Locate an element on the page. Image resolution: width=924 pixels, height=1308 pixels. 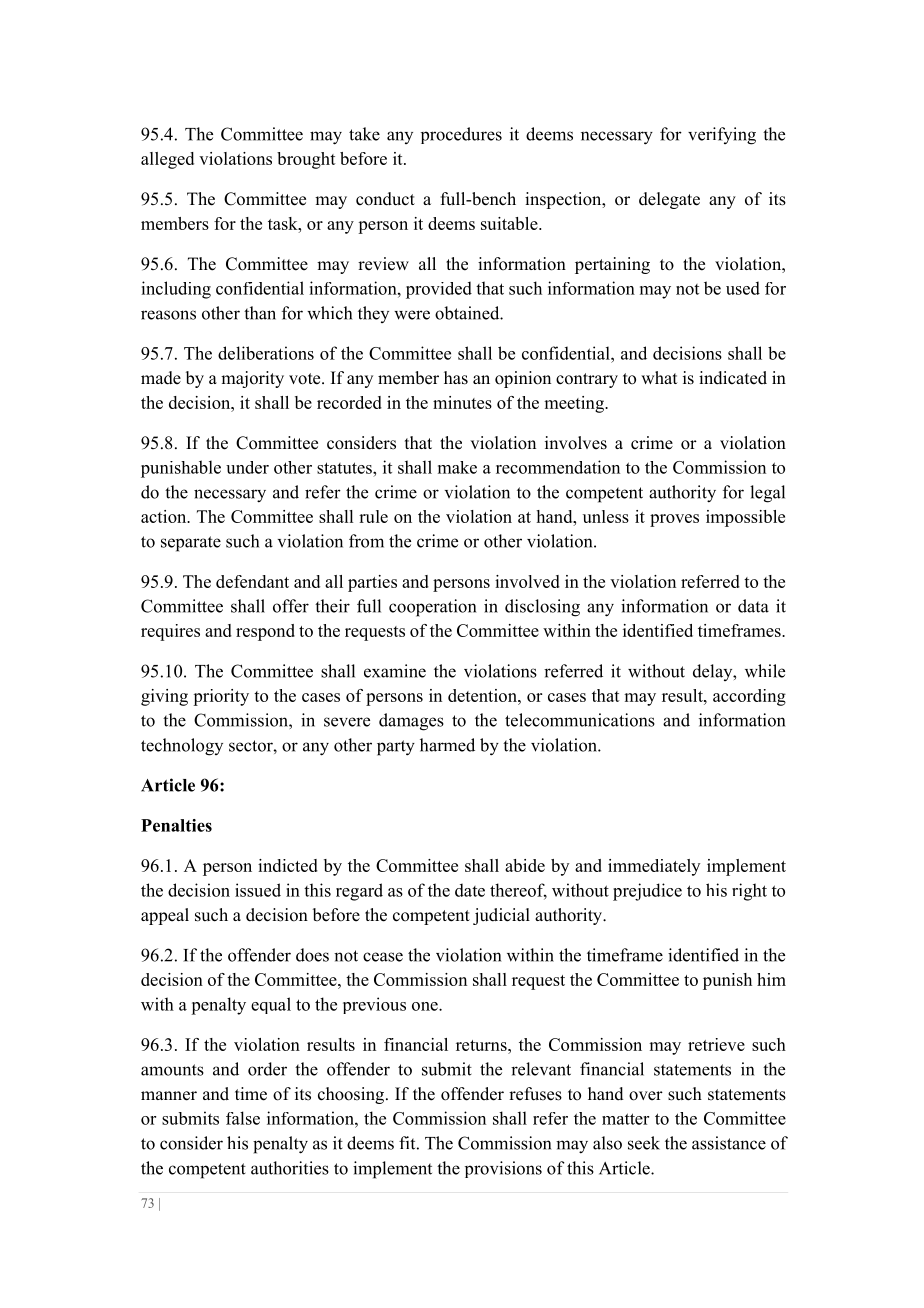
majority is located at coordinates (252, 379).
